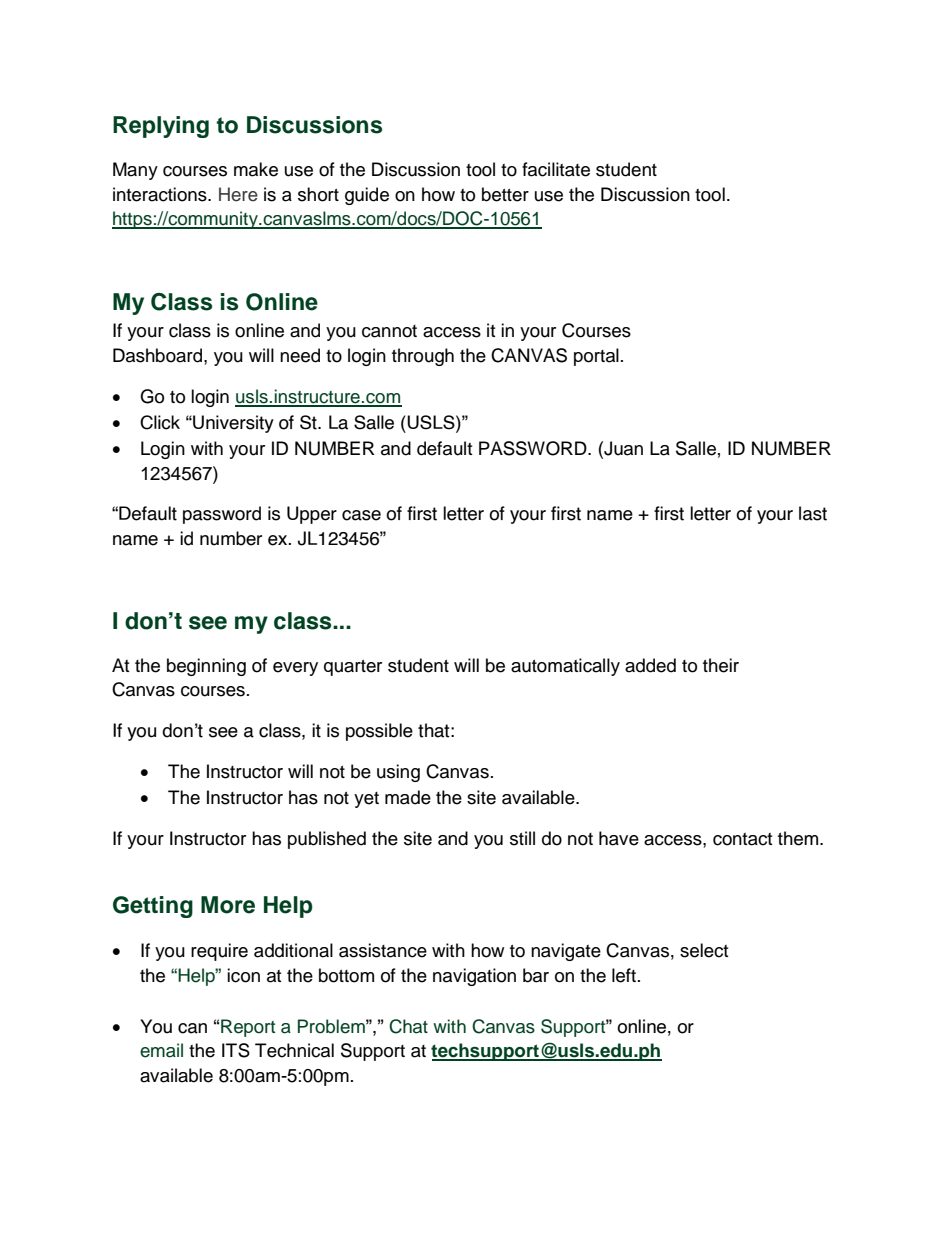 Image resolution: width=952 pixels, height=1233 pixels. Describe the element at coordinates (556, 169) in the screenshot. I see `facilitate` at that location.
